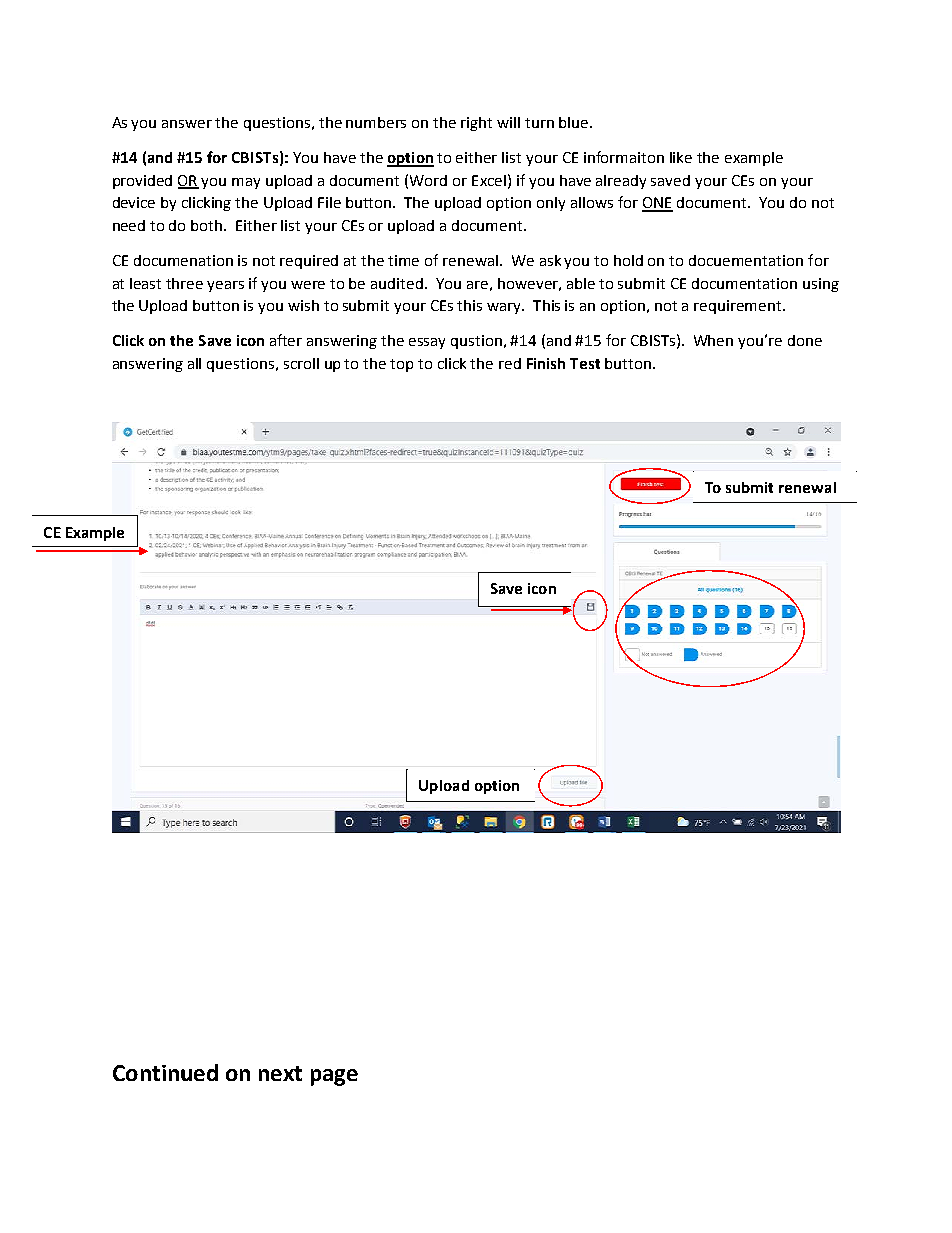 The width and height of the document is (952, 1233). I want to click on like, so click(681, 157).
